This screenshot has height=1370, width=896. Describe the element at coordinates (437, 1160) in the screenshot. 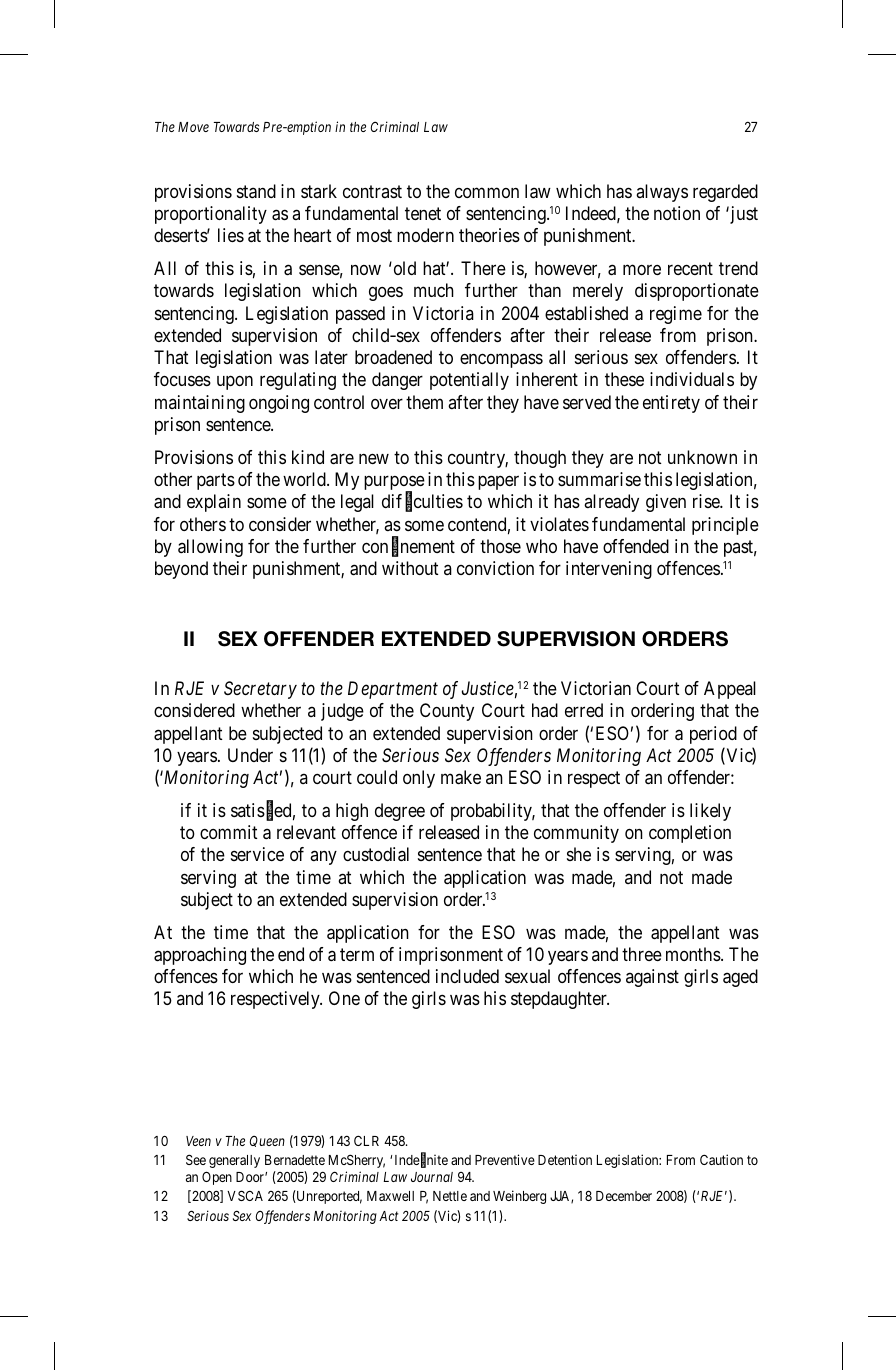

I see `nite` at that location.
